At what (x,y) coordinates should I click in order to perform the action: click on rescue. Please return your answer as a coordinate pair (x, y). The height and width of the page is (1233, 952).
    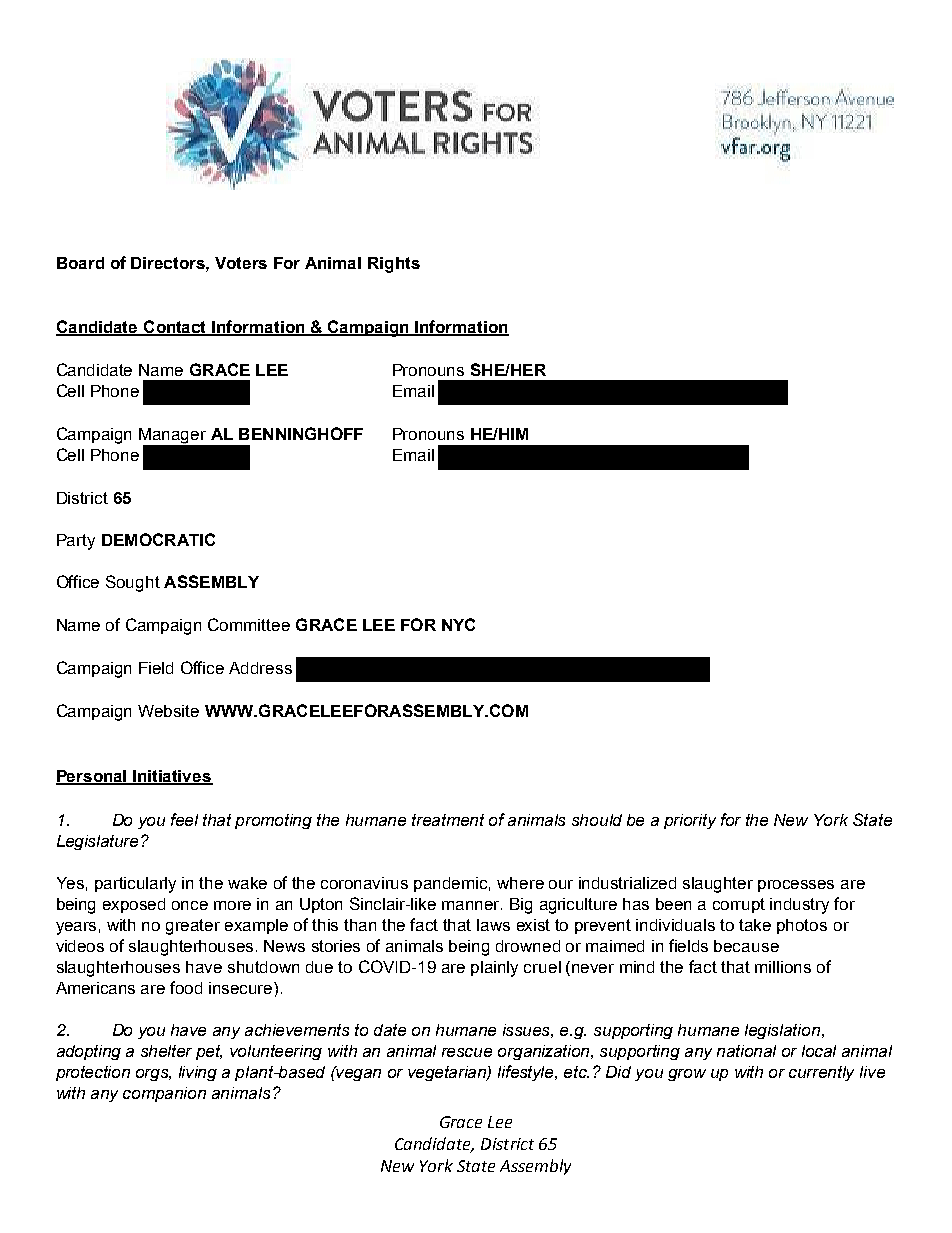
    Looking at the image, I should click on (467, 1052).
